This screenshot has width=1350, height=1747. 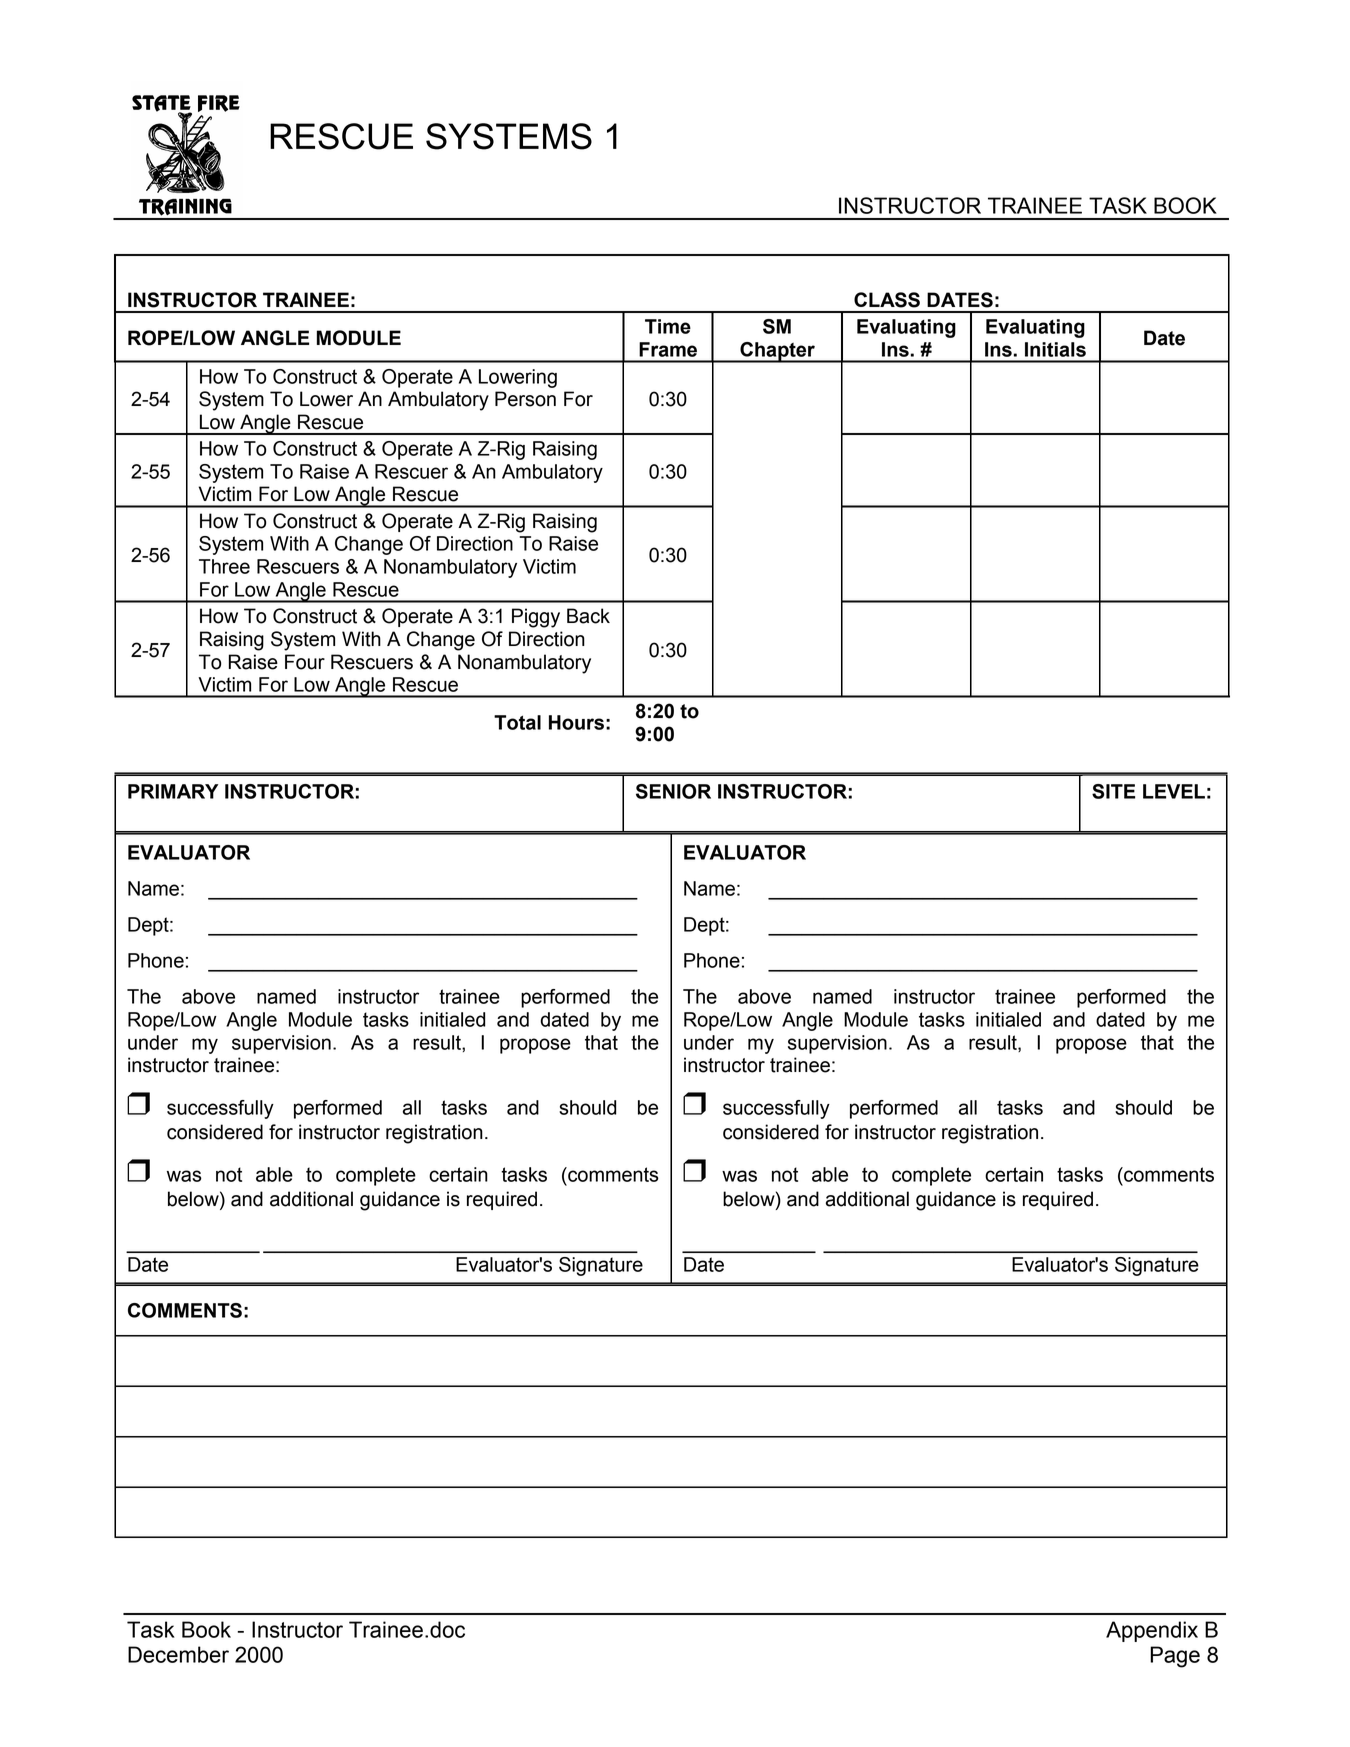 I want to click on SENIOR, so click(x=673, y=791).
